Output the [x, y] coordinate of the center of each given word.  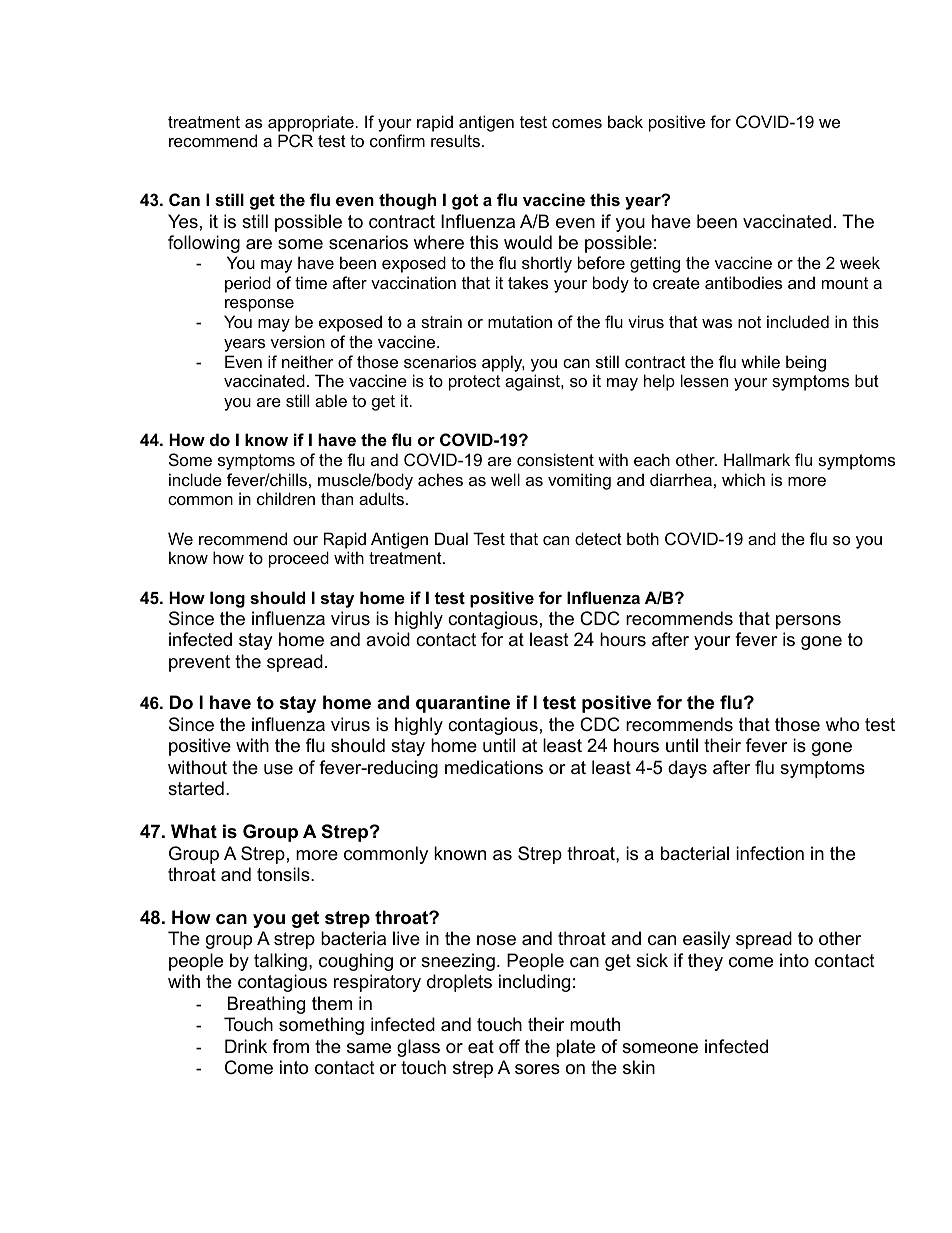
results [455, 140]
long [227, 599]
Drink [246, 1046]
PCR [295, 140]
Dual [451, 538]
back [625, 121]
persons [808, 622]
